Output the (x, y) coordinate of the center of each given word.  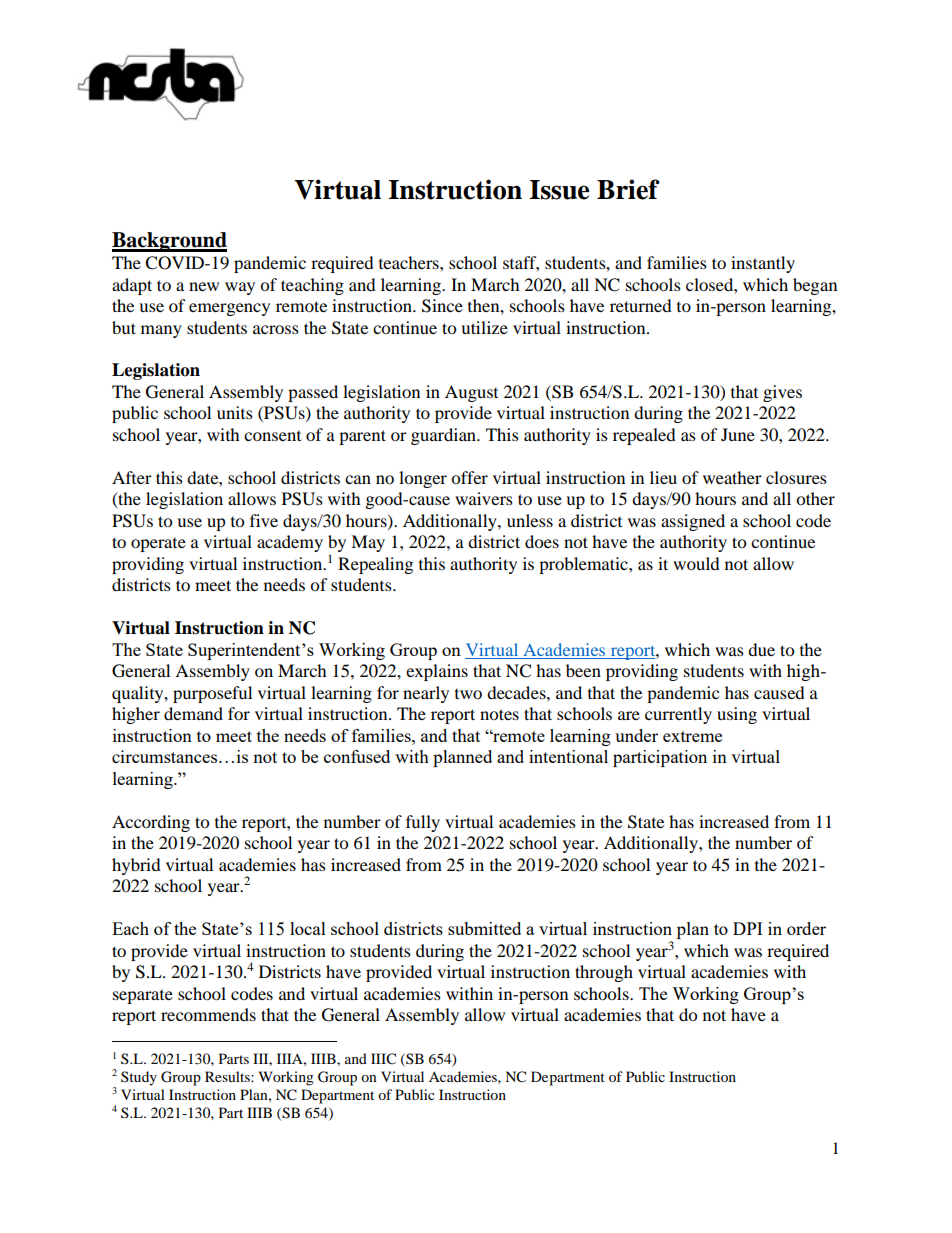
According (151, 823)
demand (193, 713)
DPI (747, 928)
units (235, 412)
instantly (763, 264)
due (761, 649)
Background (169, 242)
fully (423, 823)
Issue (559, 190)
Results (228, 1076)
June (738, 434)
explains (437, 672)
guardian (444, 436)
